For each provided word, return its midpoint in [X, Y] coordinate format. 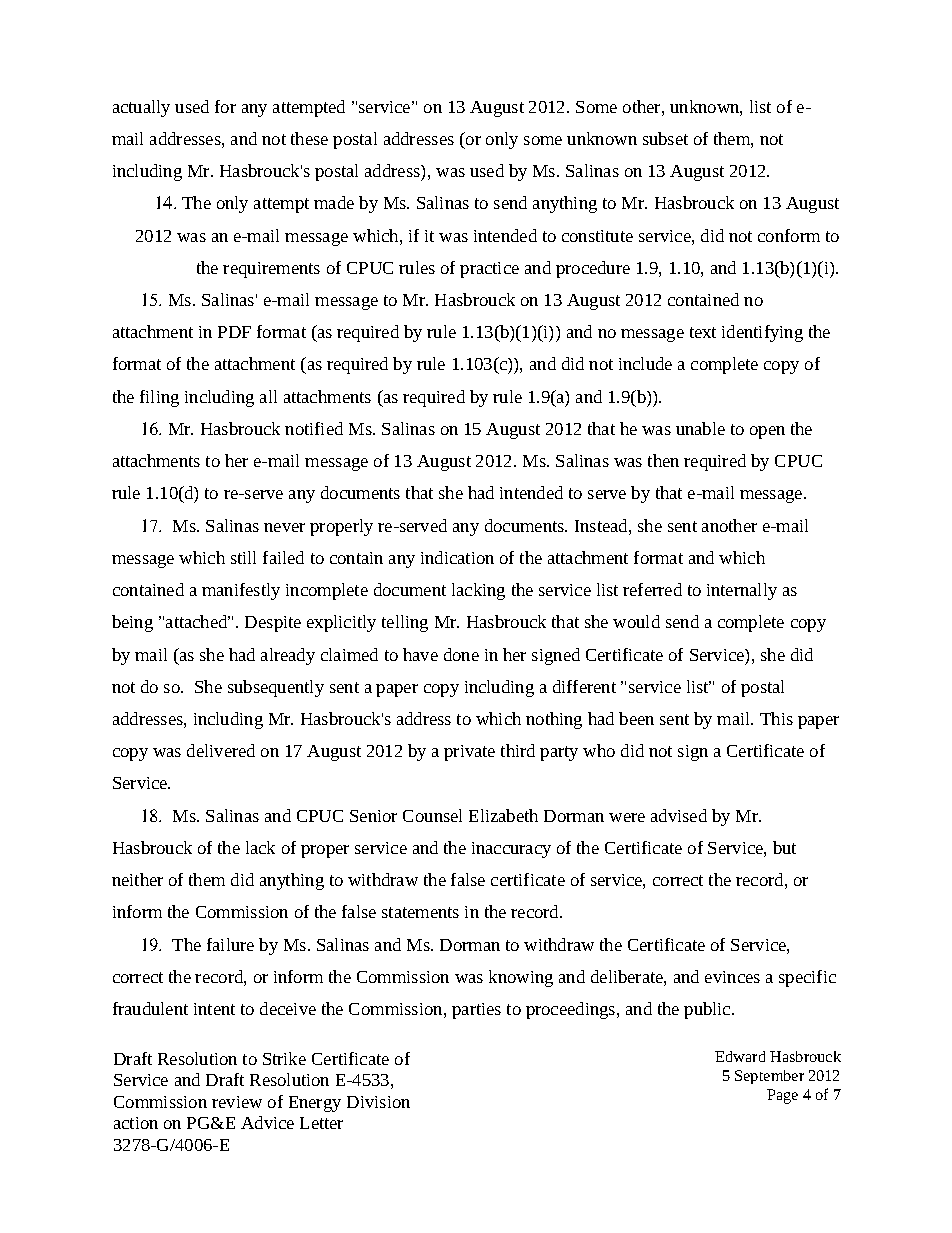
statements [420, 912]
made [334, 202]
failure [230, 944]
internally [742, 591]
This [776, 718]
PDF [234, 332]
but [784, 847]
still [243, 557]
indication [457, 557]
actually [141, 108]
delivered [221, 750]
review [237, 1102]
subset [665, 138]
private [469, 753]
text [703, 332]
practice [489, 270]
